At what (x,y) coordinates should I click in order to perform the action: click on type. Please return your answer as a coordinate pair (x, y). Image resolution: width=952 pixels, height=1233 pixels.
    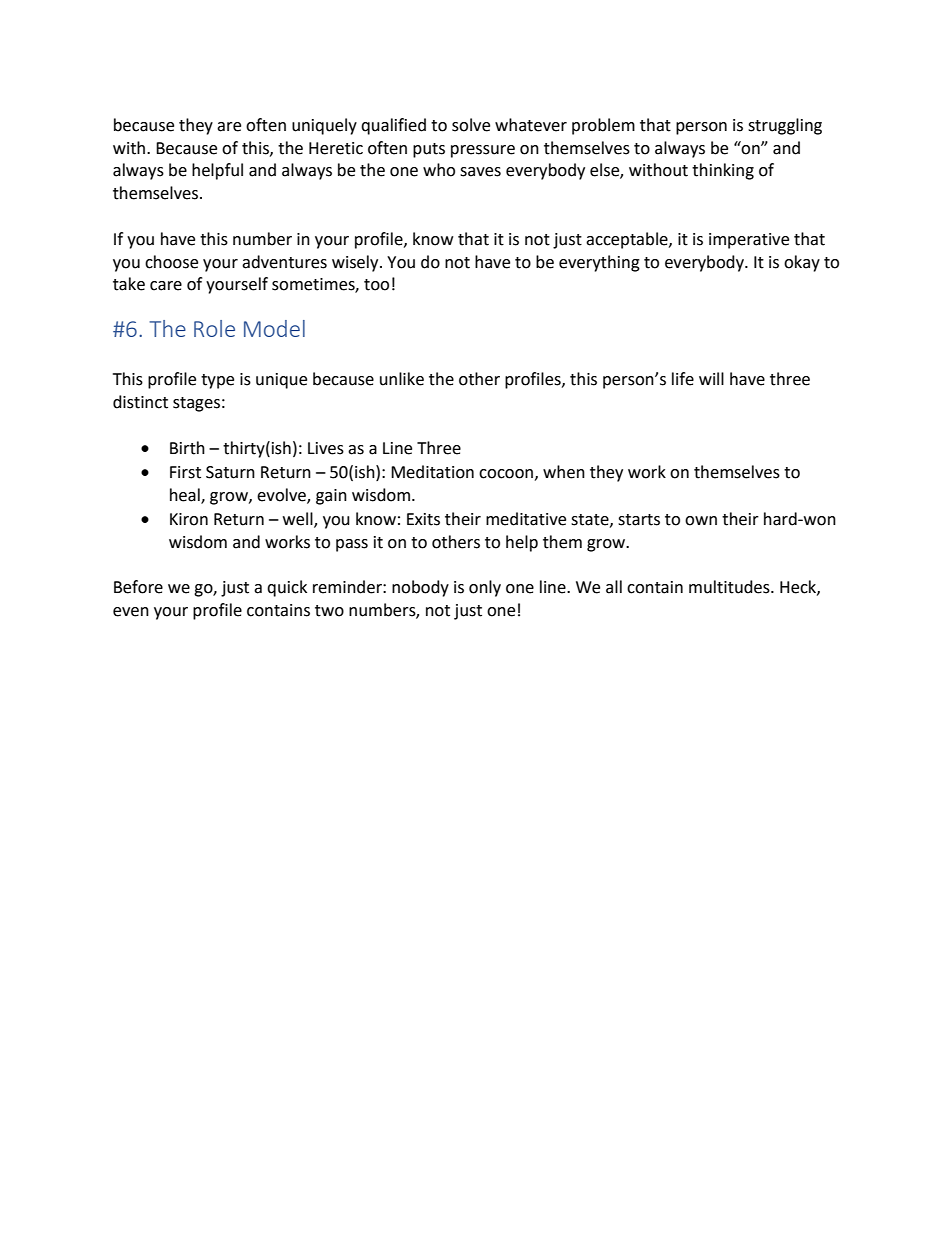
    Looking at the image, I should click on (217, 381).
